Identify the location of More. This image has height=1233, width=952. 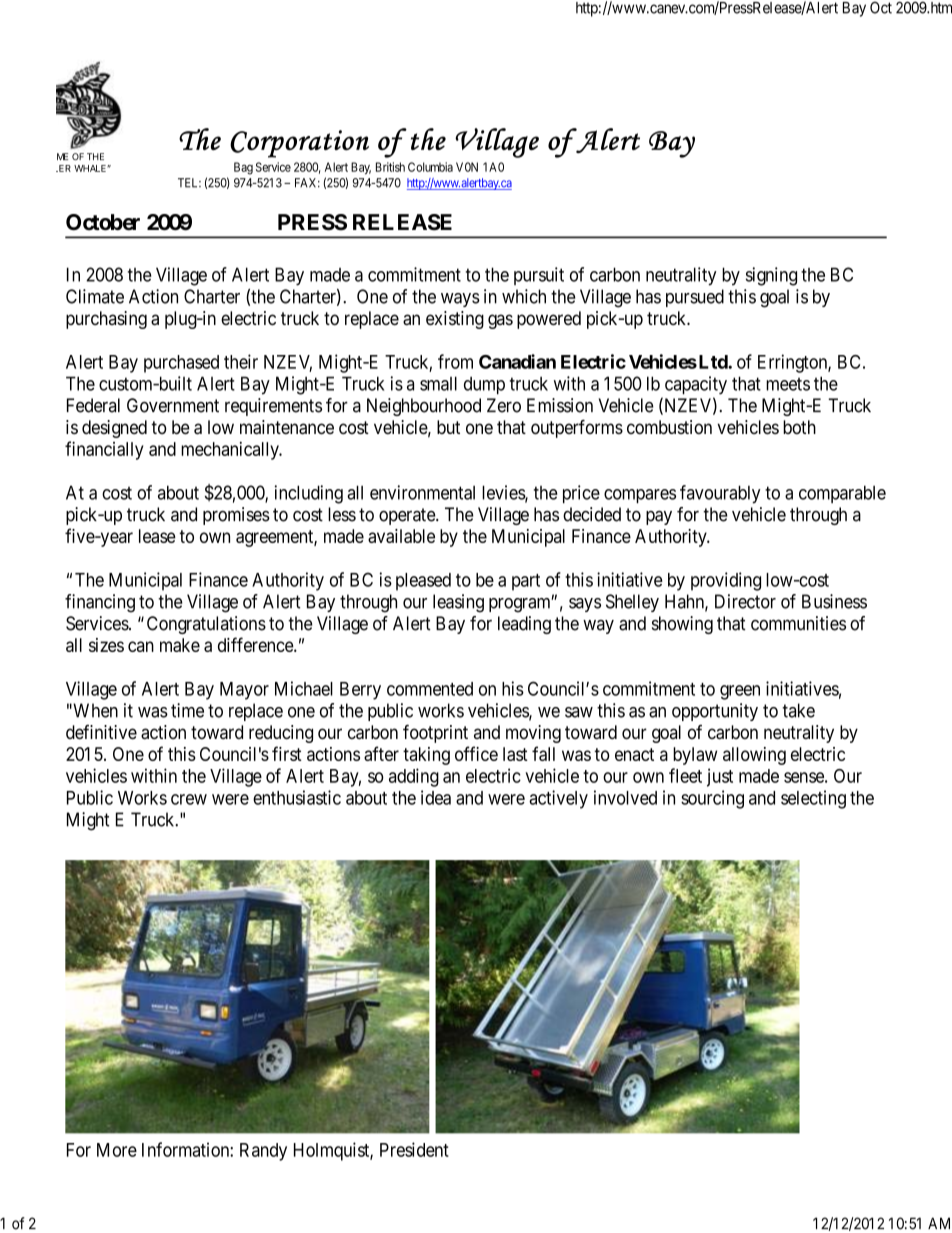
(117, 1150).
